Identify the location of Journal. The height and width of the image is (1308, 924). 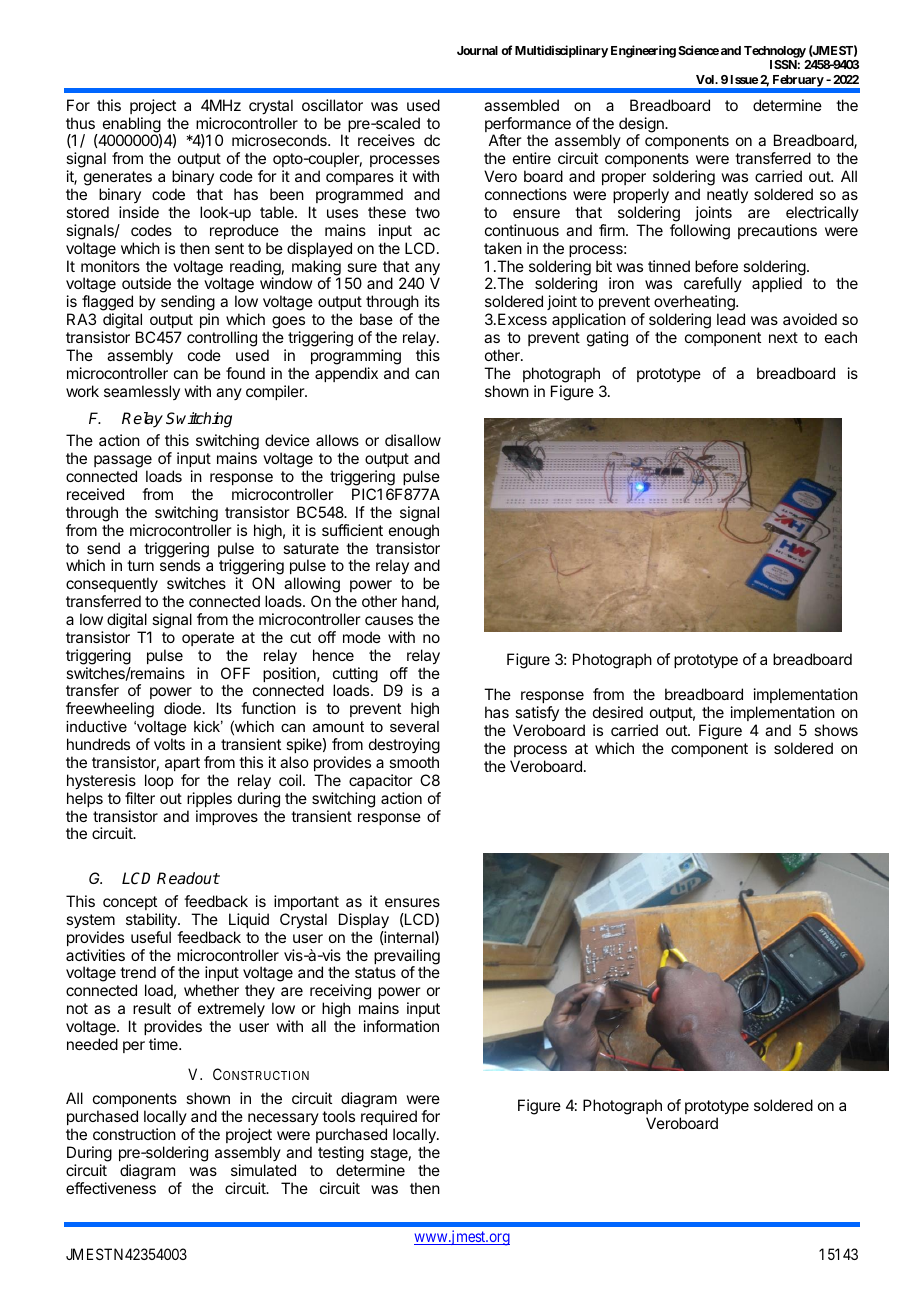
(477, 50).
